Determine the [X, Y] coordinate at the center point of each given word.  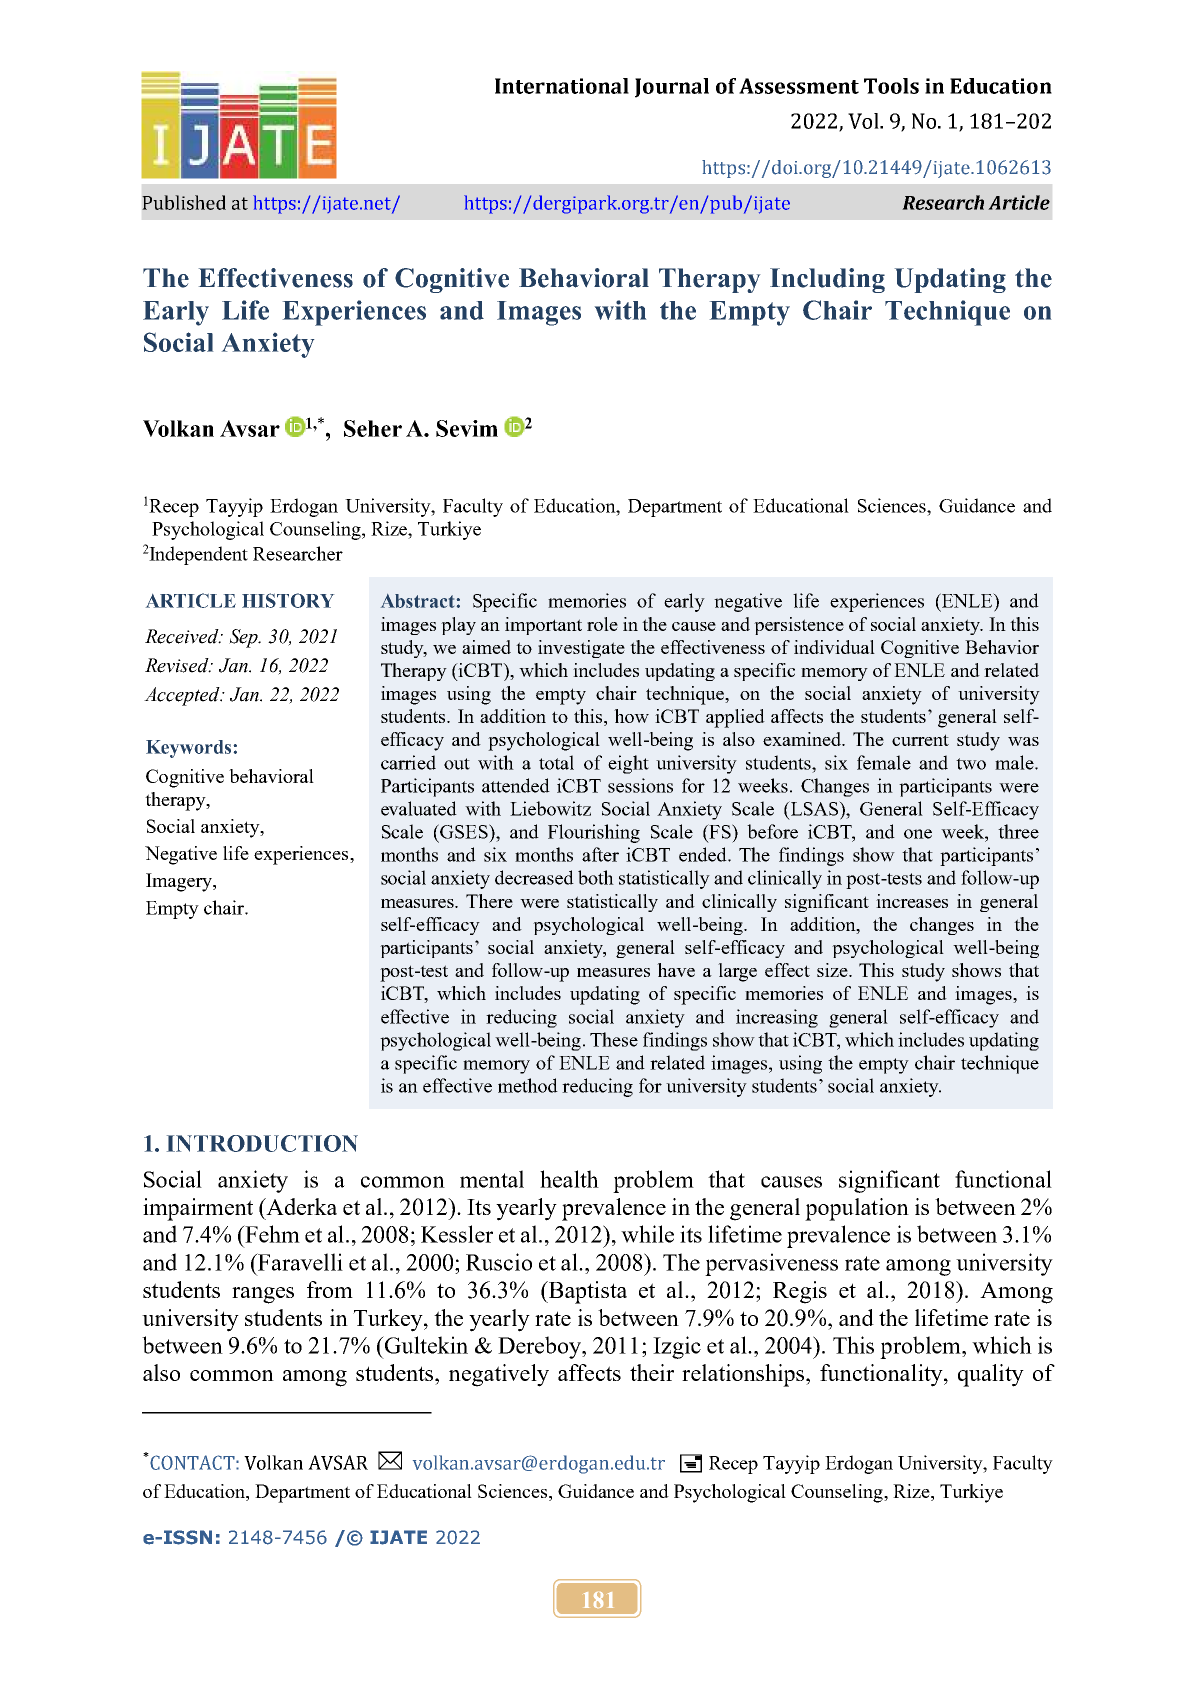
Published [184, 202]
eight [628, 764]
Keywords [188, 749]
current [920, 740]
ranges [263, 1295]
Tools [891, 86]
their [652, 1372]
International [562, 86]
